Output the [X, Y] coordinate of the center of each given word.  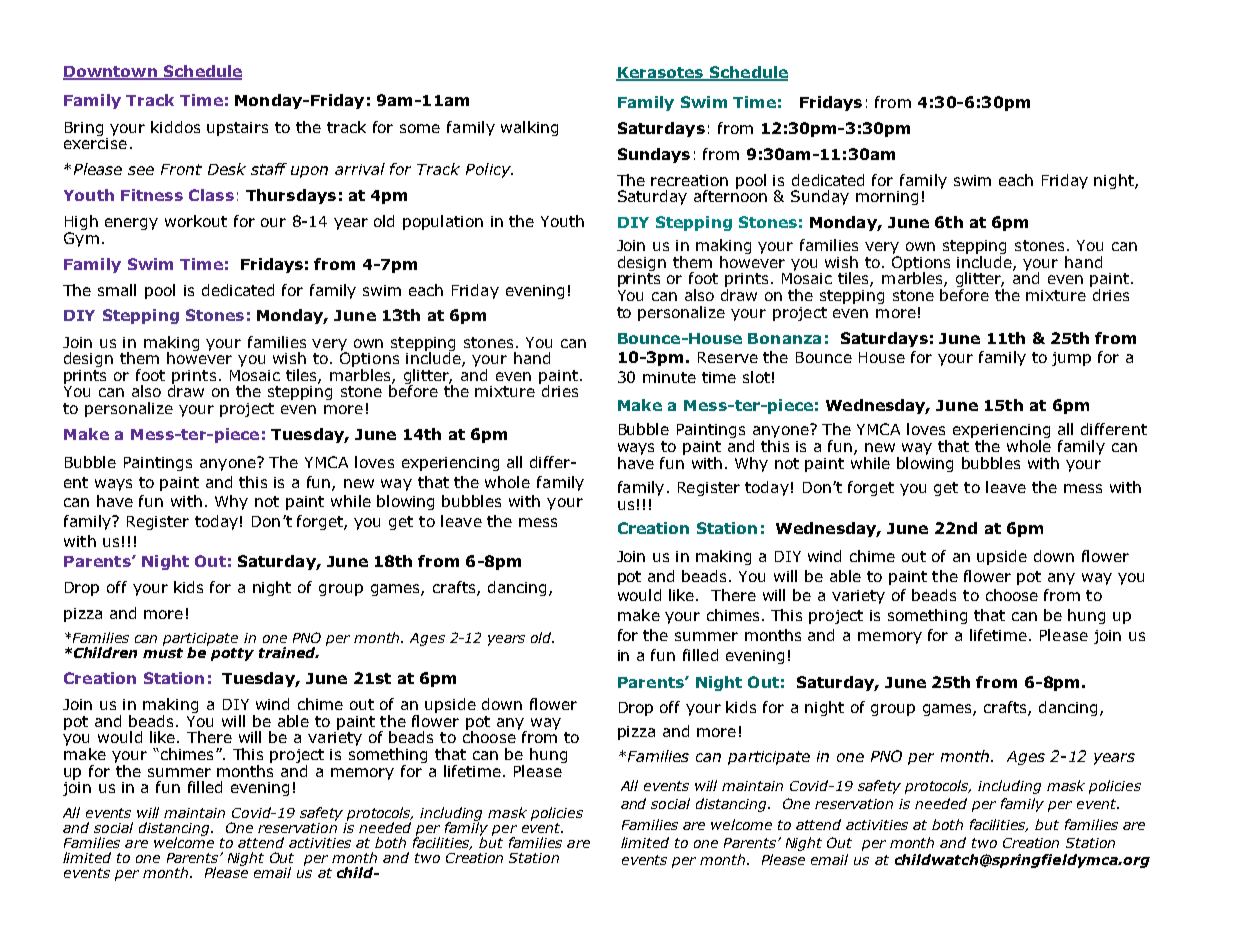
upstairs [237, 129]
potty [232, 654]
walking [529, 128]
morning [887, 198]
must [163, 653]
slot [756, 377]
